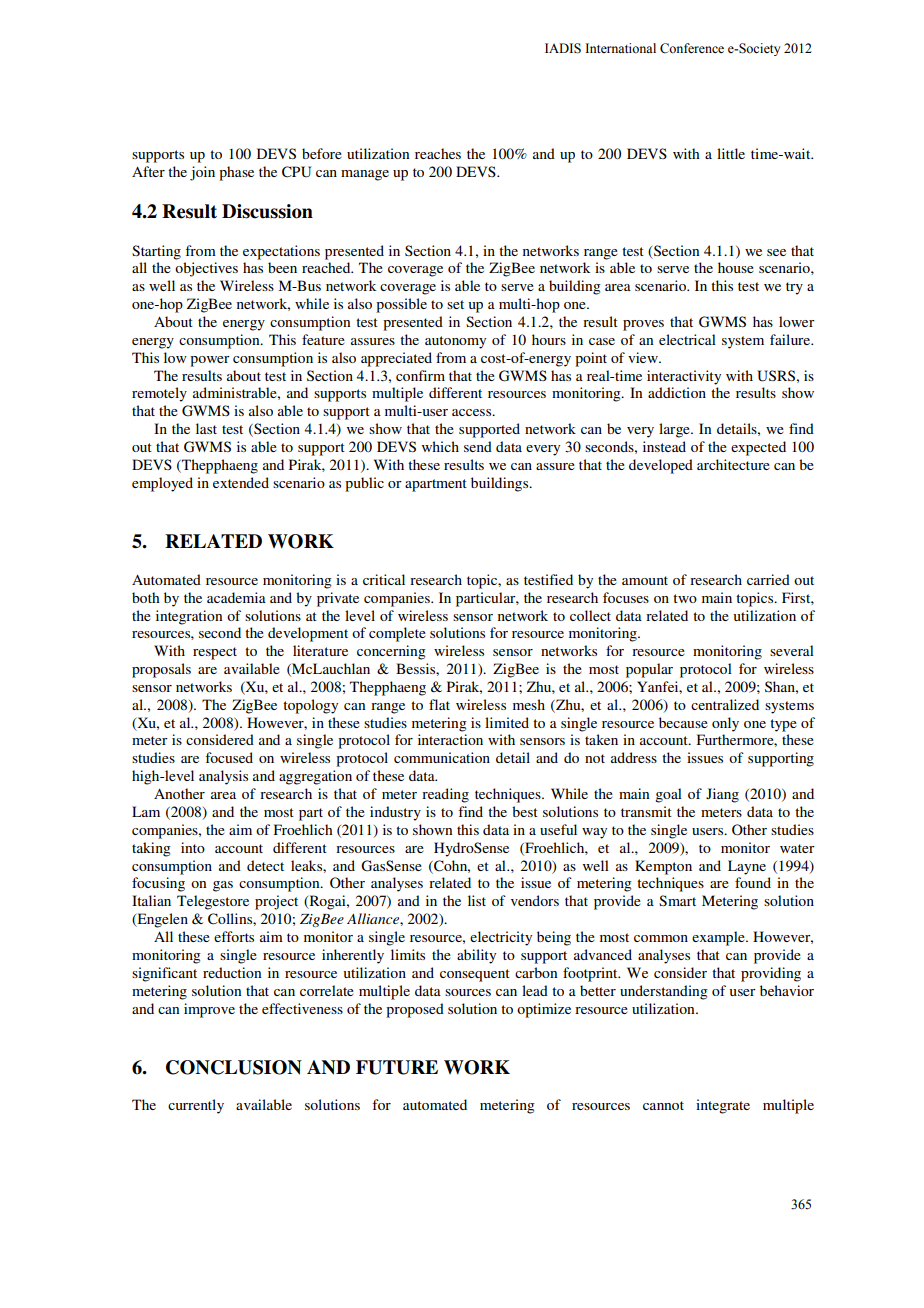 The width and height of the screenshot is (924, 1308). What do you see at coordinates (210, 361) in the screenshot?
I see `power` at bounding box center [210, 361].
